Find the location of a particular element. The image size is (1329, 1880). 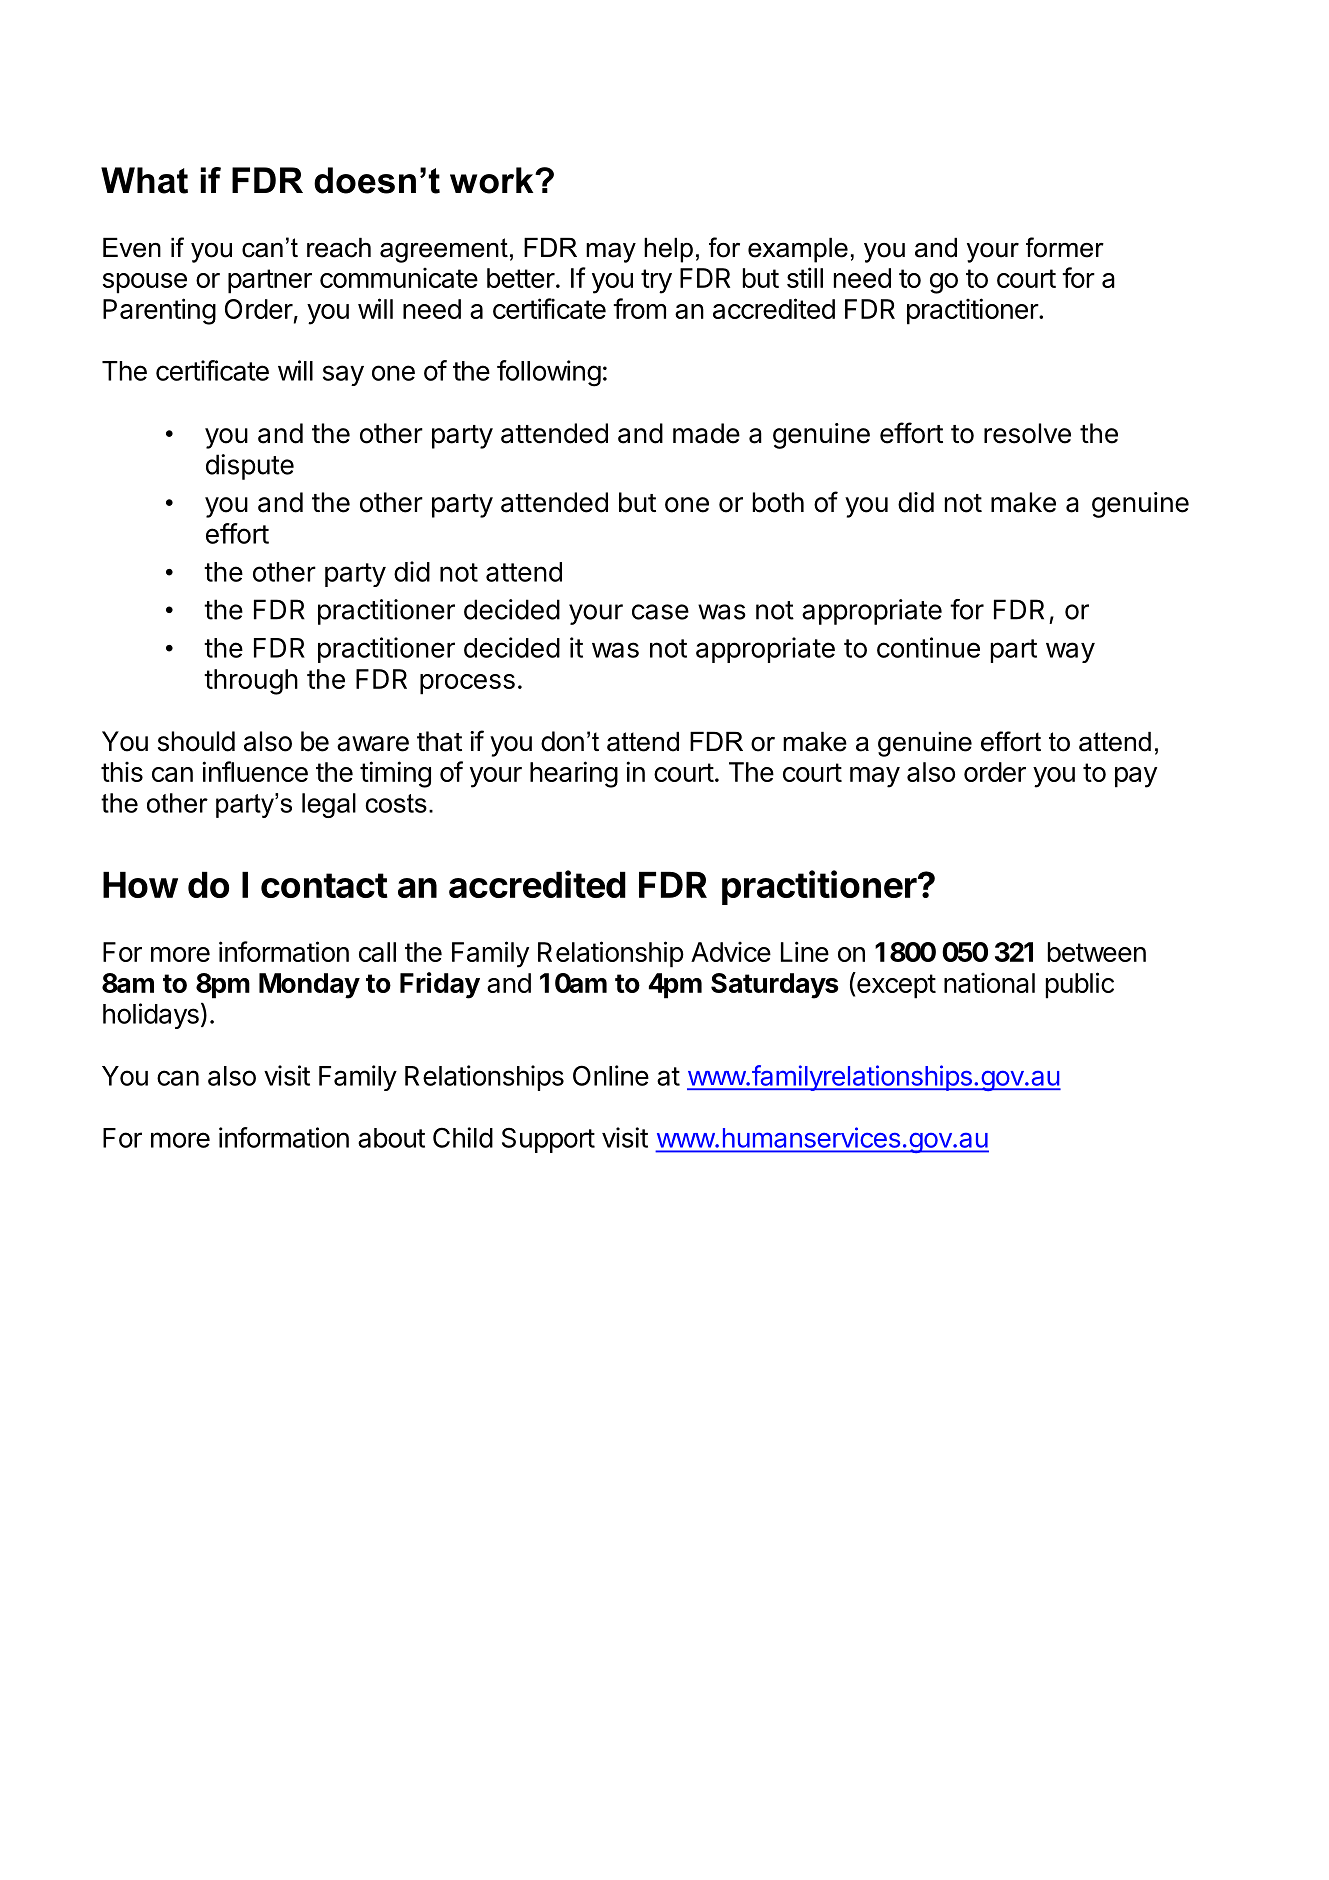

about is located at coordinates (391, 1138).
